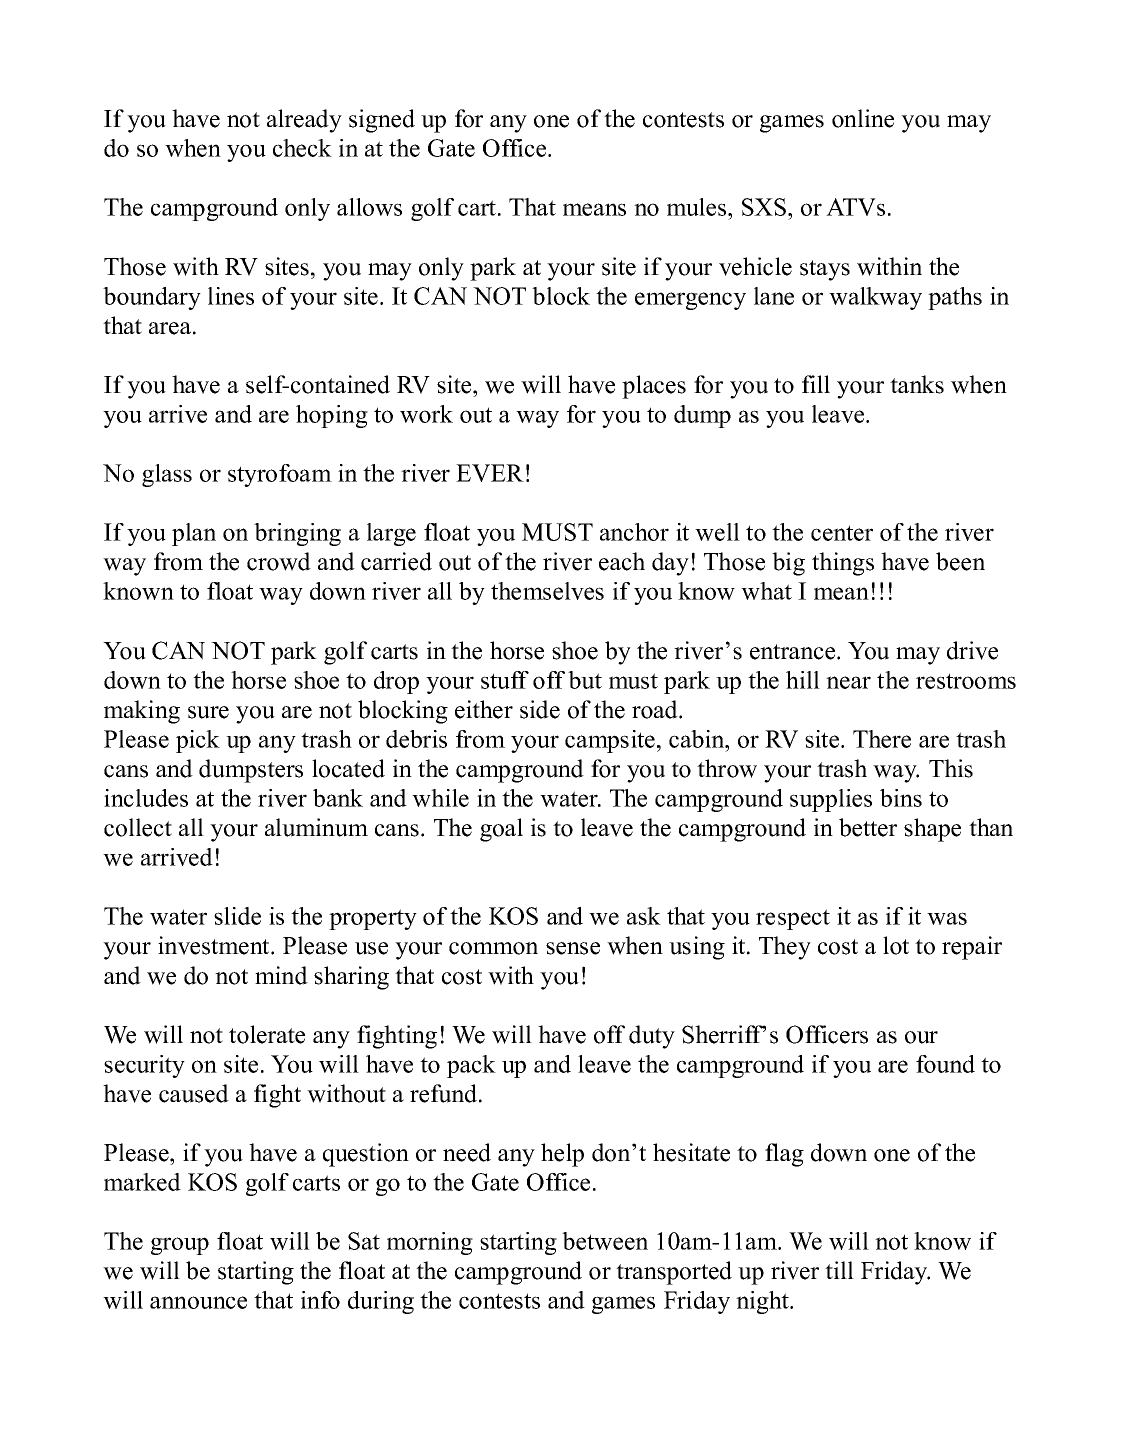 Image resolution: width=1123 pixels, height=1453 pixels. What do you see at coordinates (863, 118) in the screenshot?
I see `online` at bounding box center [863, 118].
